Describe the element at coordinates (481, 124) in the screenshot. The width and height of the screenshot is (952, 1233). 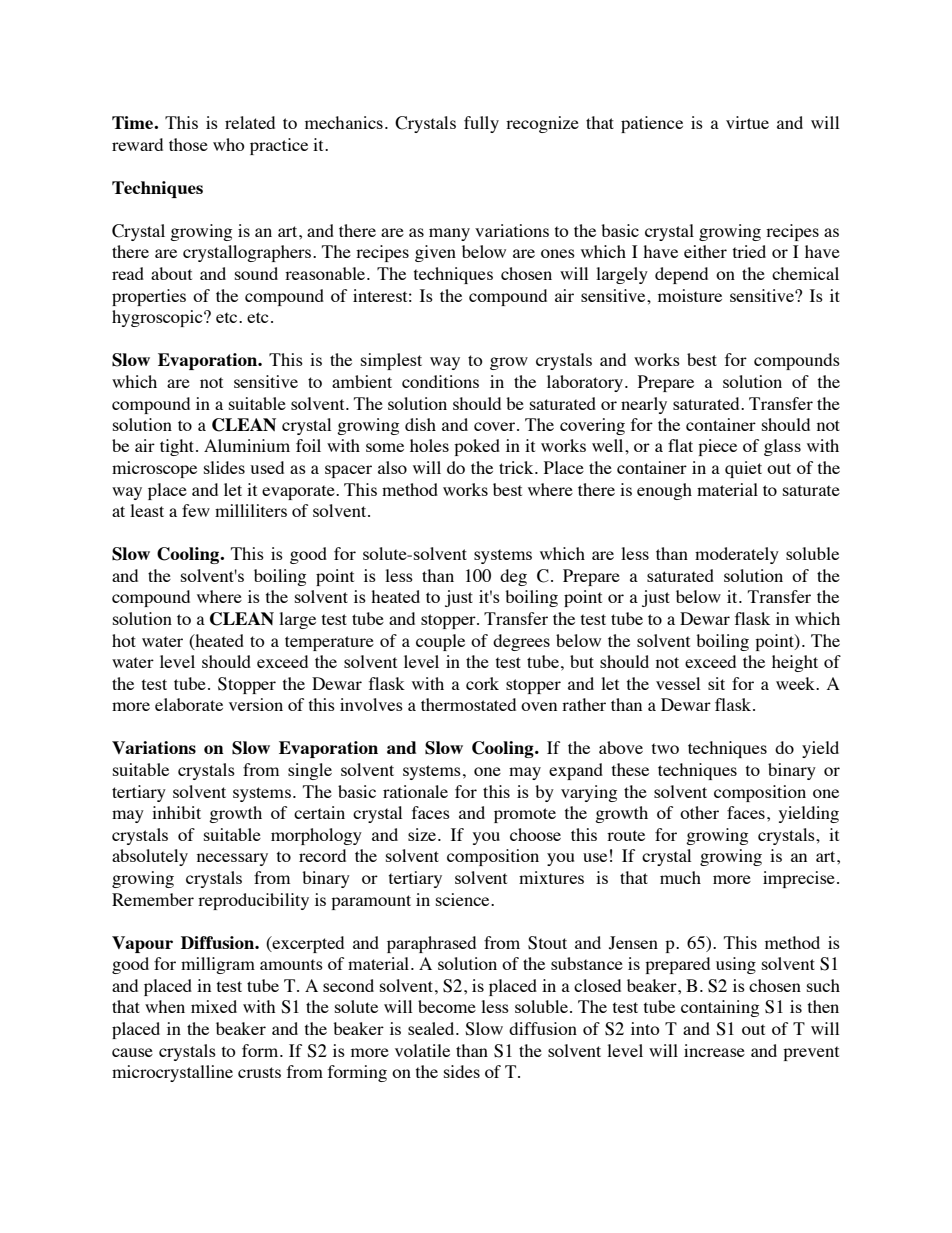
I see `fully` at that location.
